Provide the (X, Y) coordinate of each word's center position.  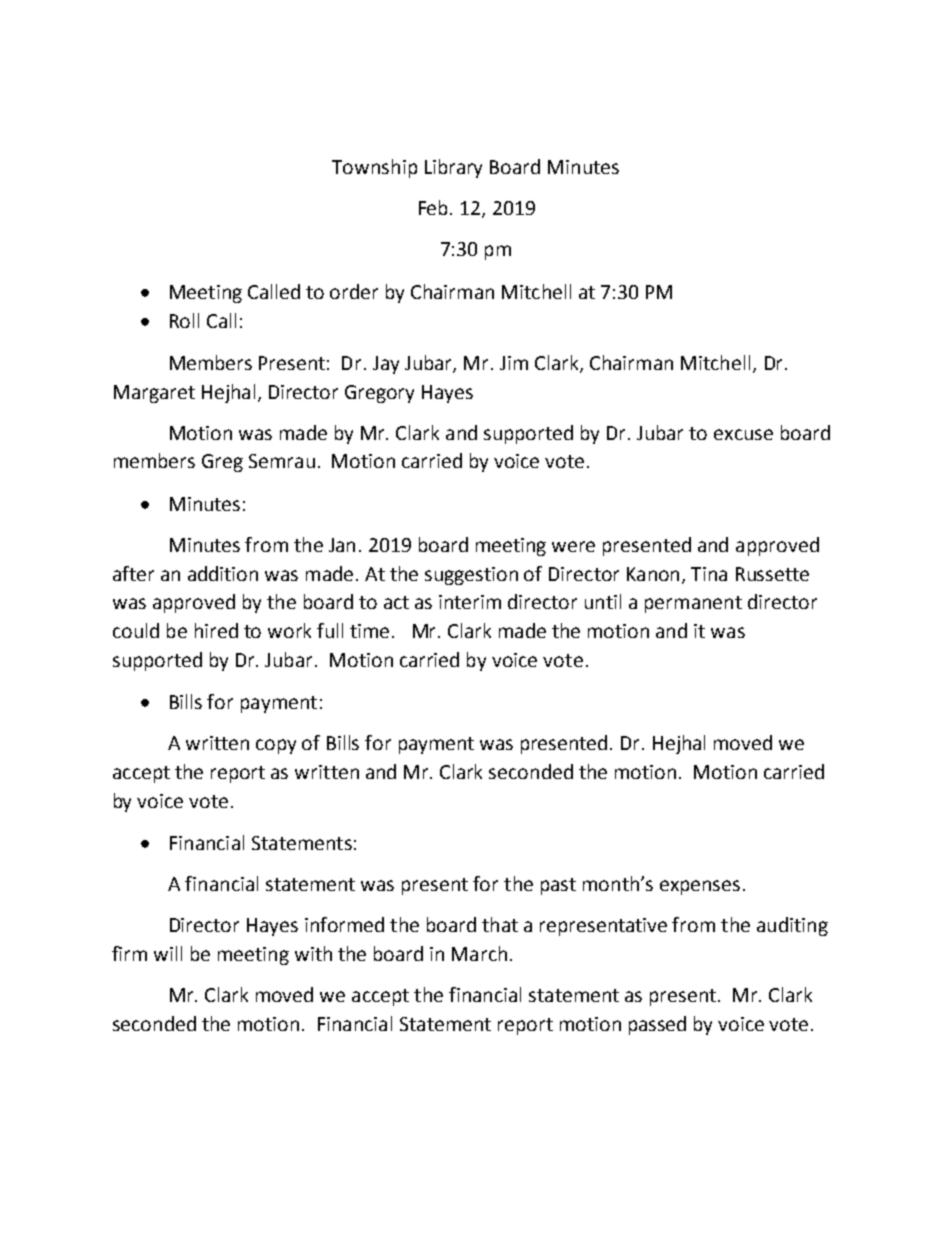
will (168, 953)
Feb (433, 207)
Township (374, 168)
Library (453, 168)
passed (657, 1025)
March (479, 953)
